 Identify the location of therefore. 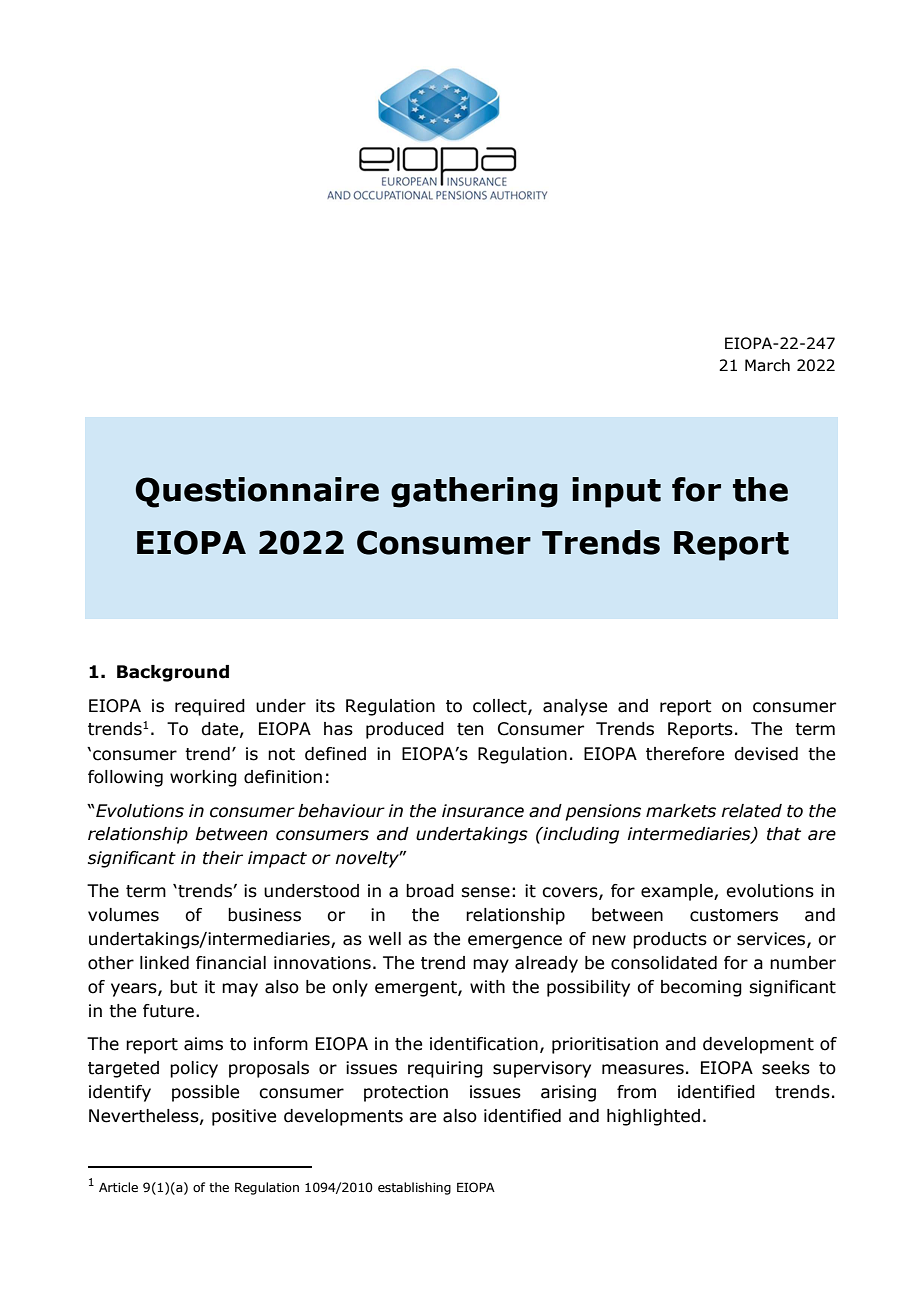
(685, 754).
